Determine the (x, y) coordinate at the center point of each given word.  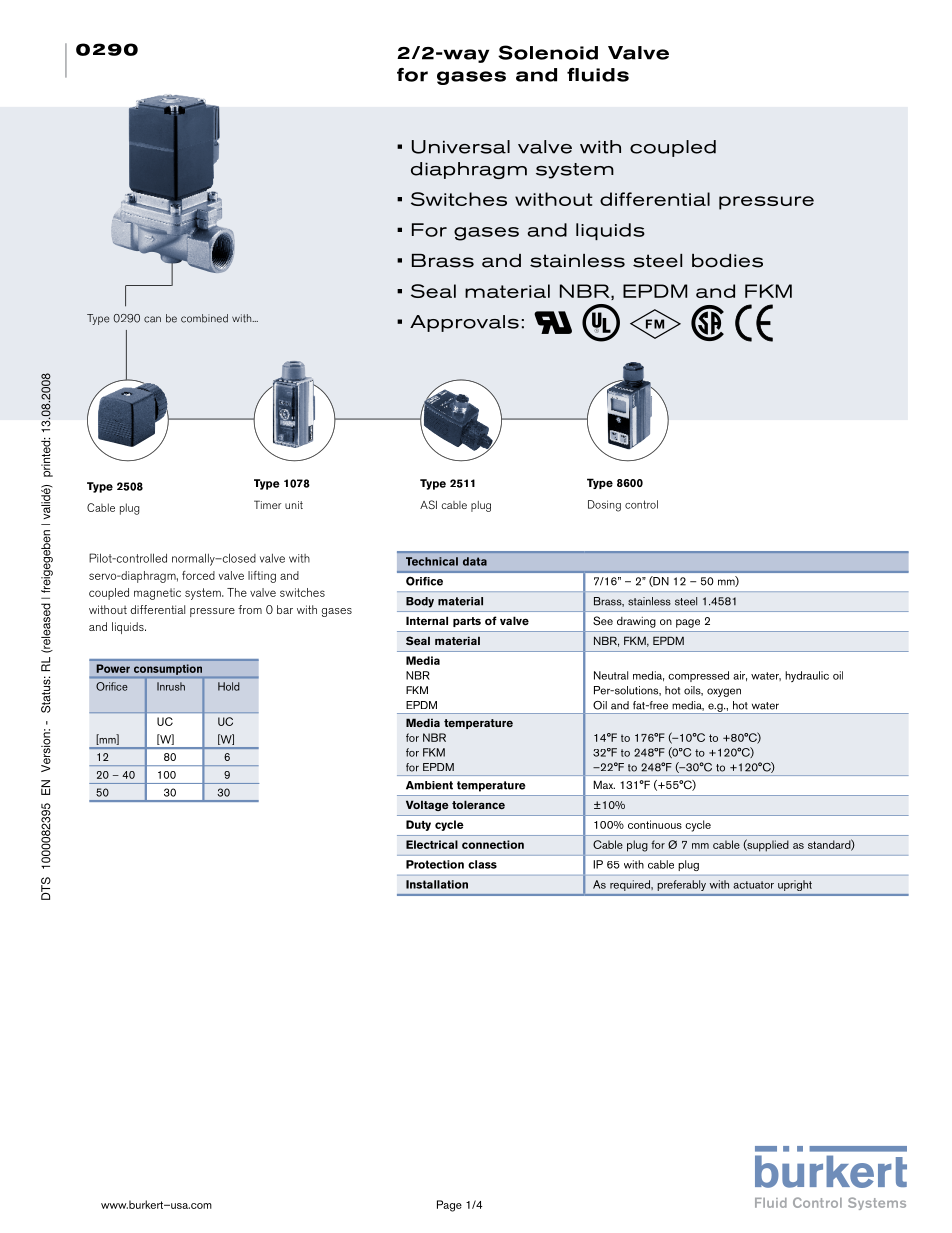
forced (198, 575)
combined (204, 318)
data (475, 561)
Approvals (464, 323)
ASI (428, 504)
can (152, 319)
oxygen (724, 692)
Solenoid (548, 52)
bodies (727, 261)
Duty (418, 825)
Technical (432, 561)
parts (467, 622)
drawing (636, 622)
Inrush (171, 686)
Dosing (604, 506)
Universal (461, 147)
